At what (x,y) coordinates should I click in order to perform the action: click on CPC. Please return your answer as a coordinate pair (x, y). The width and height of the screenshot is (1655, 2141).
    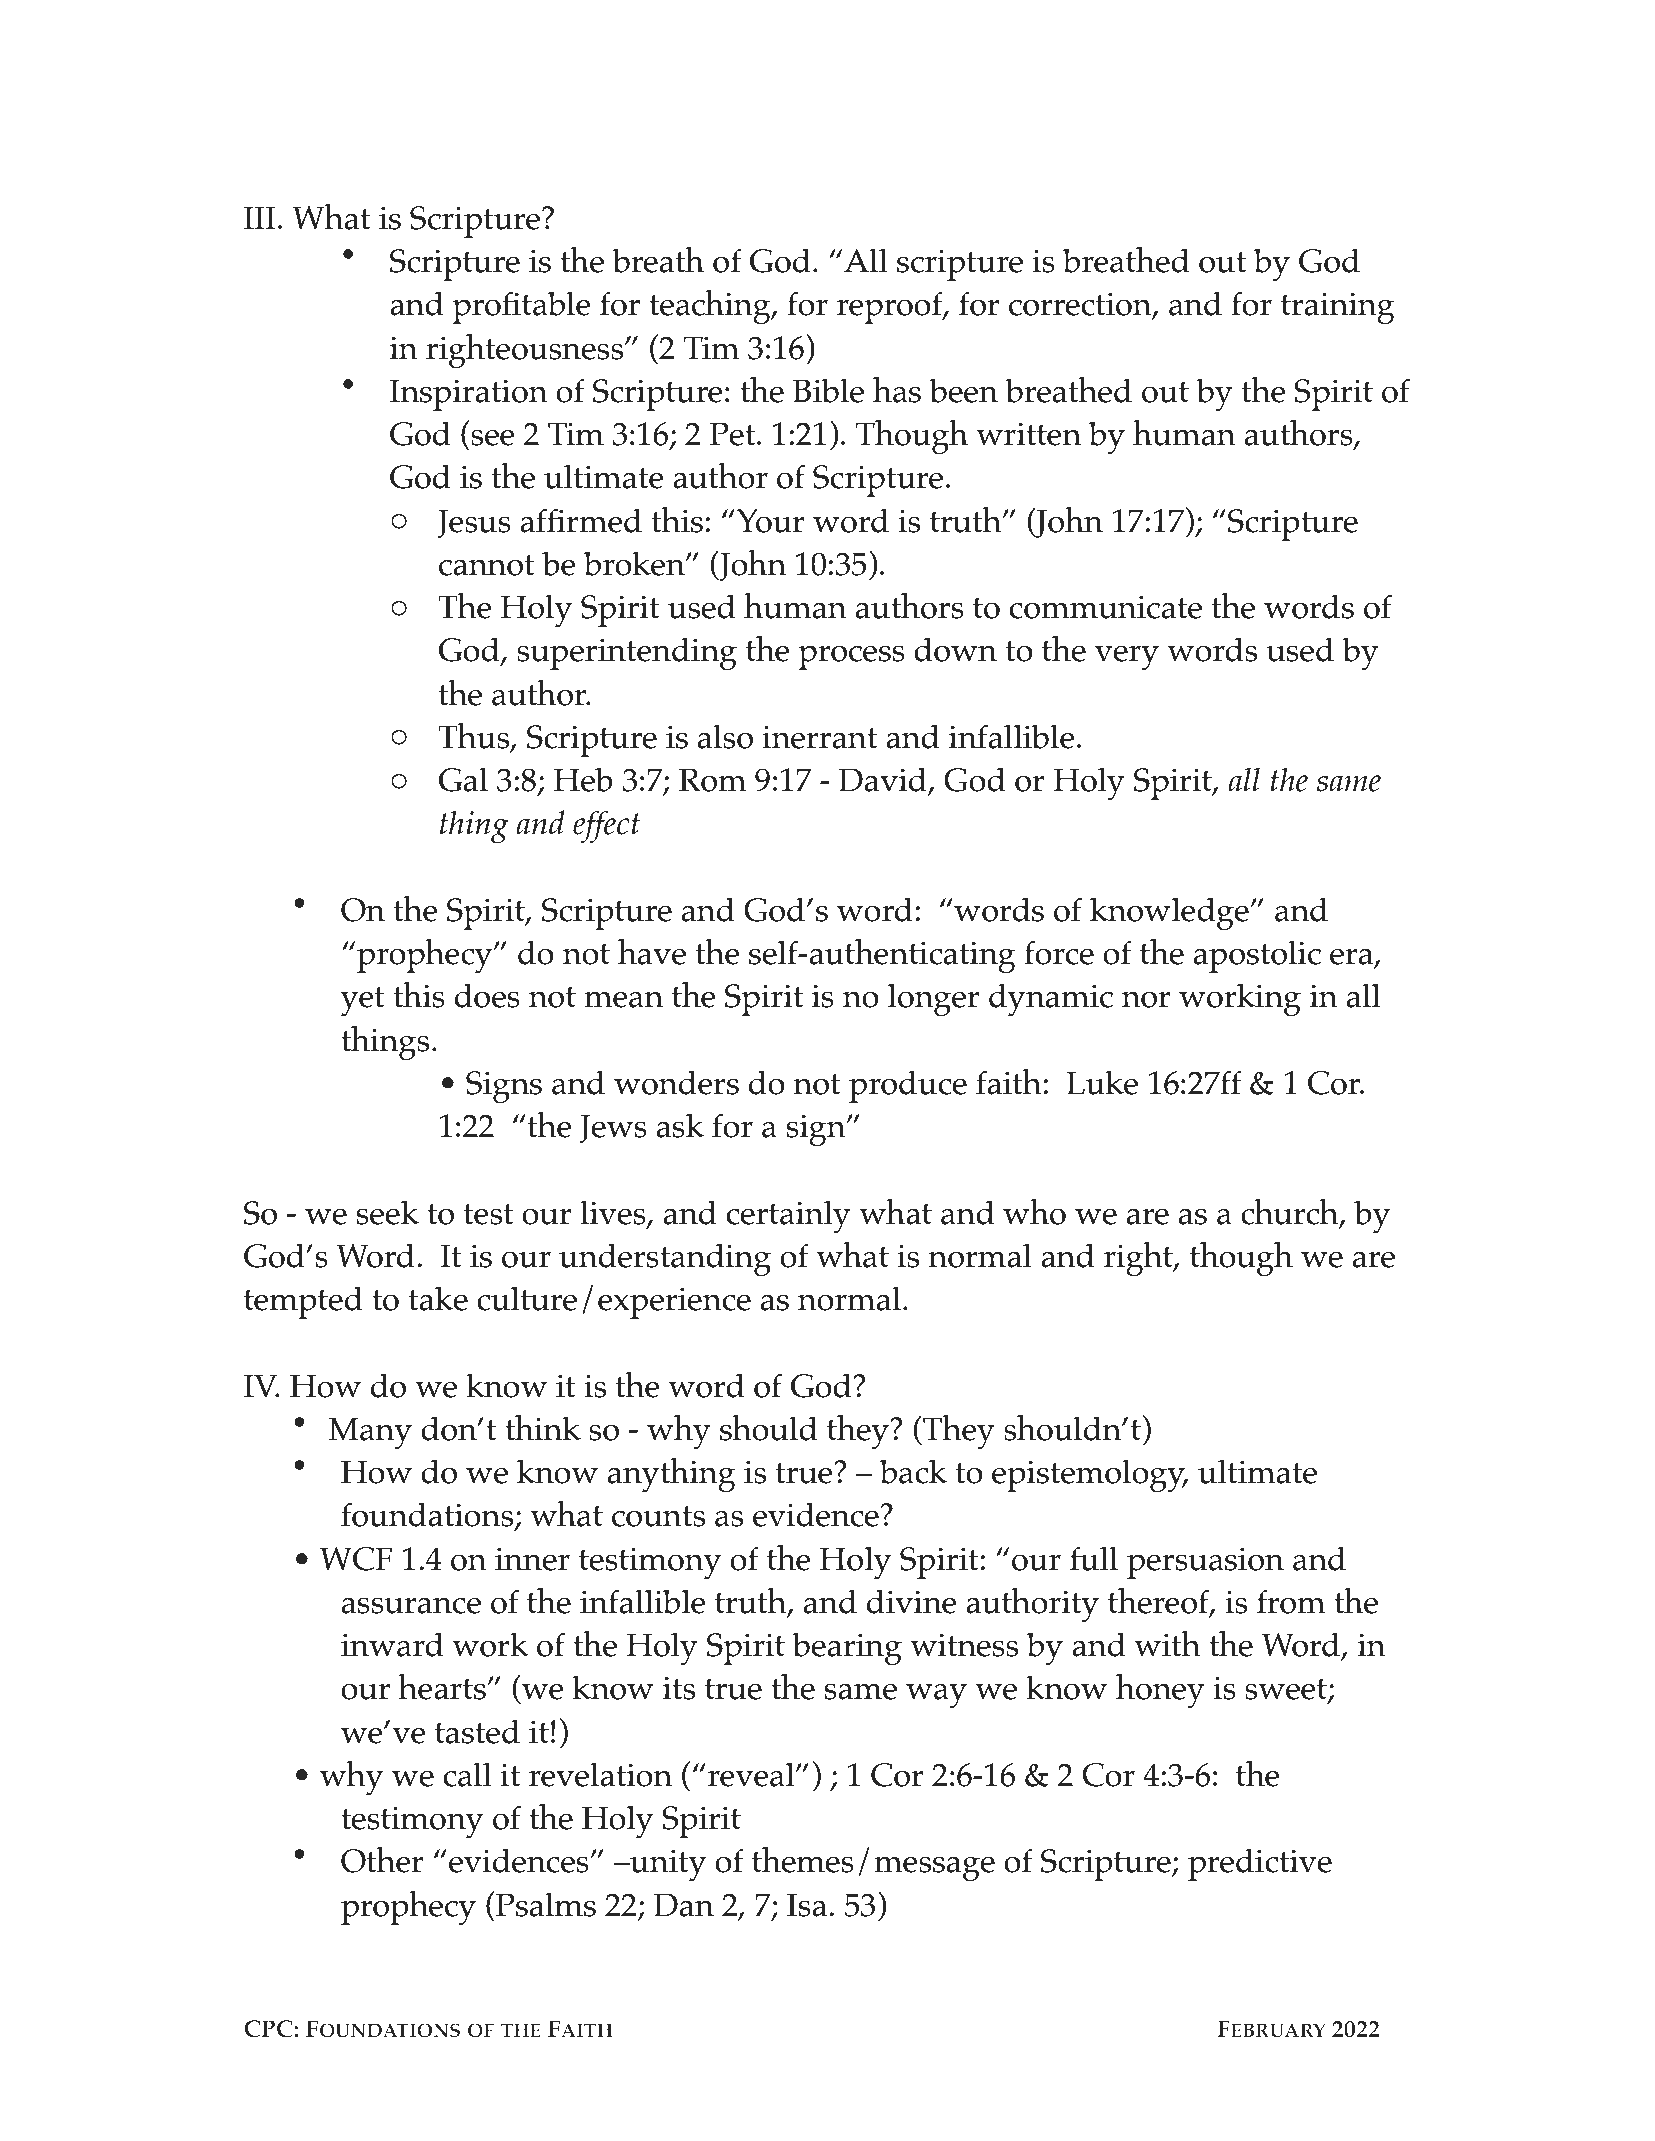
    Looking at the image, I should click on (269, 2029).
